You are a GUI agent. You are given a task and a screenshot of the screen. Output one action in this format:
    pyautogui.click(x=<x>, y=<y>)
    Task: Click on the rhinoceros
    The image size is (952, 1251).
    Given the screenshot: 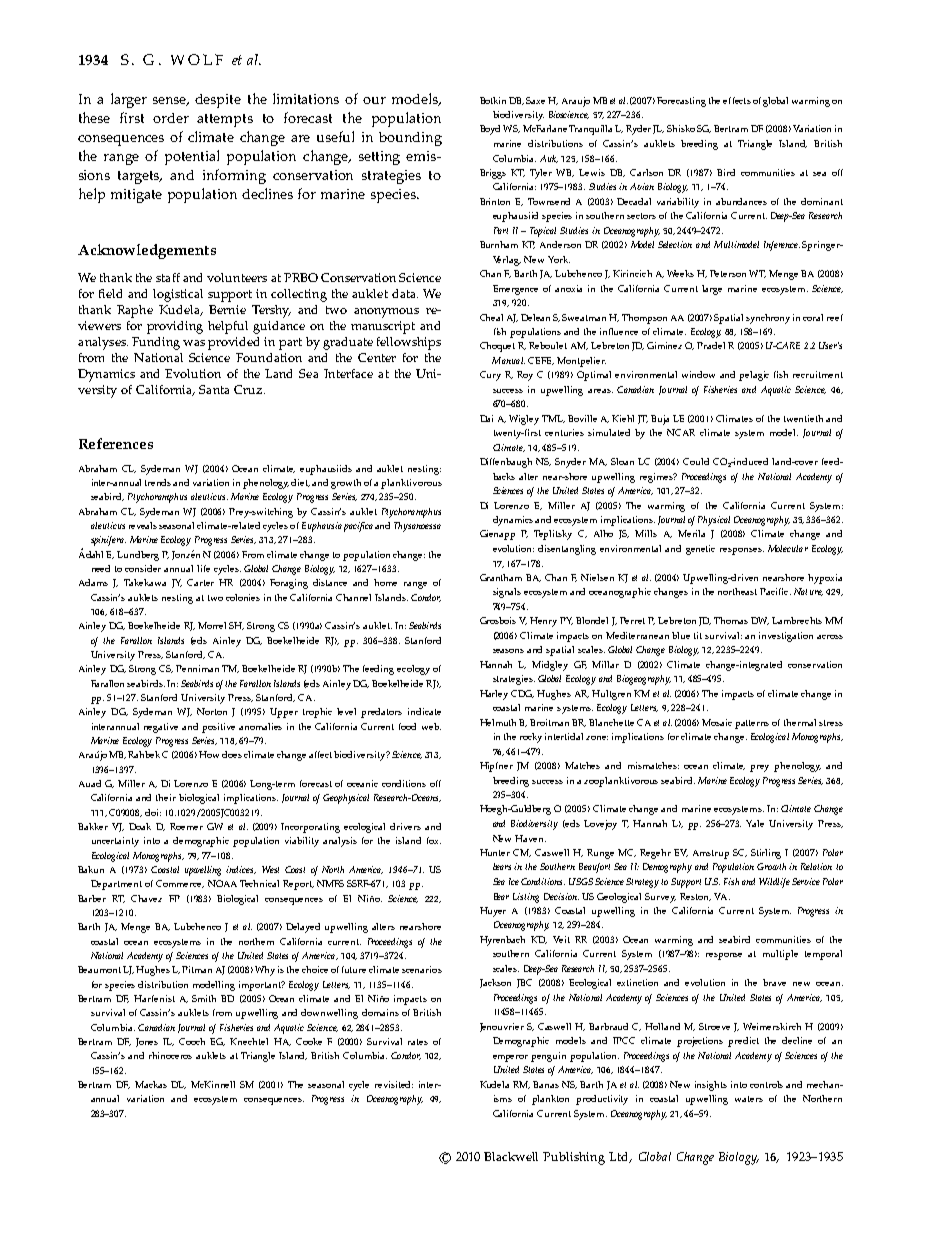 What is the action you would take?
    pyautogui.click(x=170, y=1055)
